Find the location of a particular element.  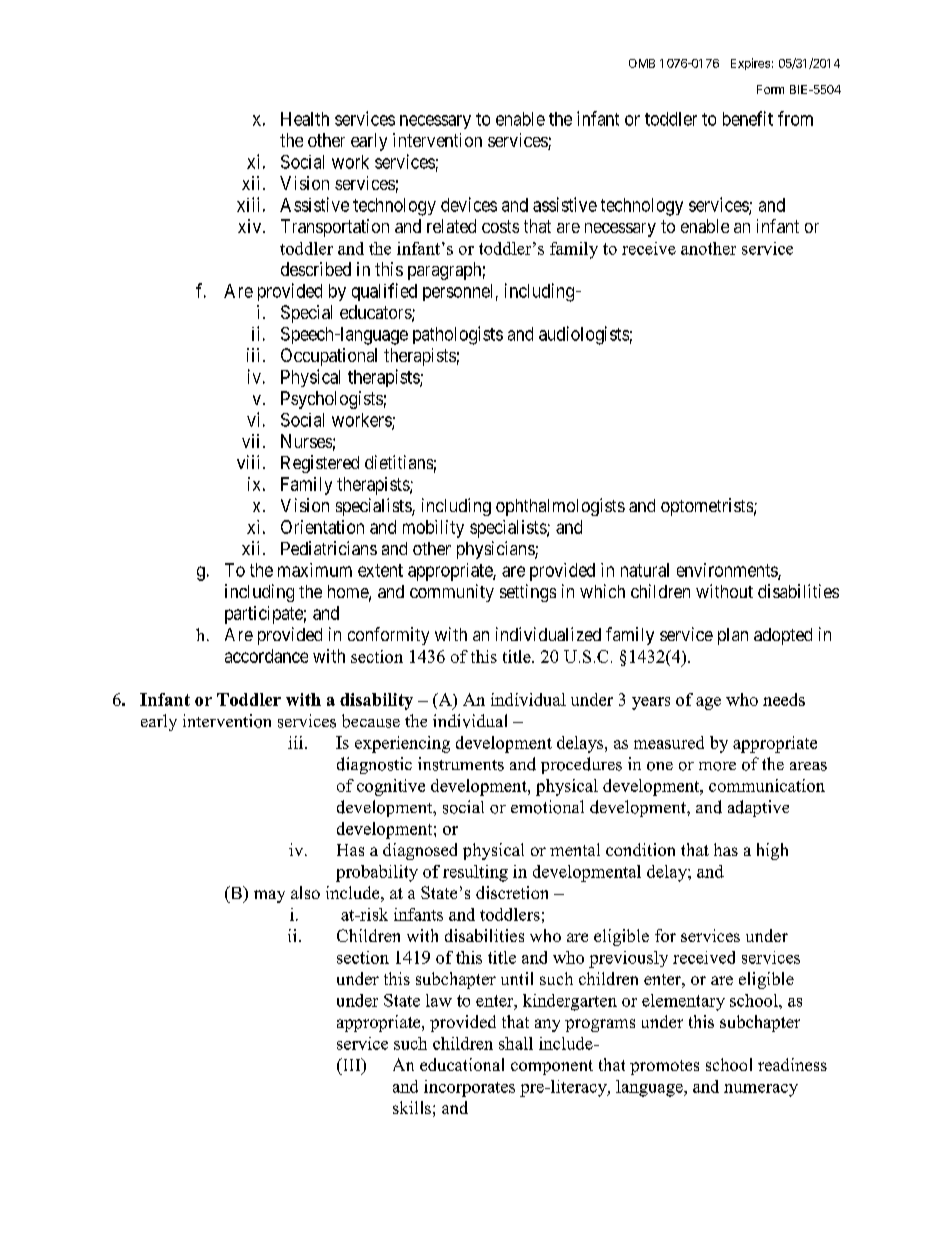

discretion is located at coordinates (512, 892).
